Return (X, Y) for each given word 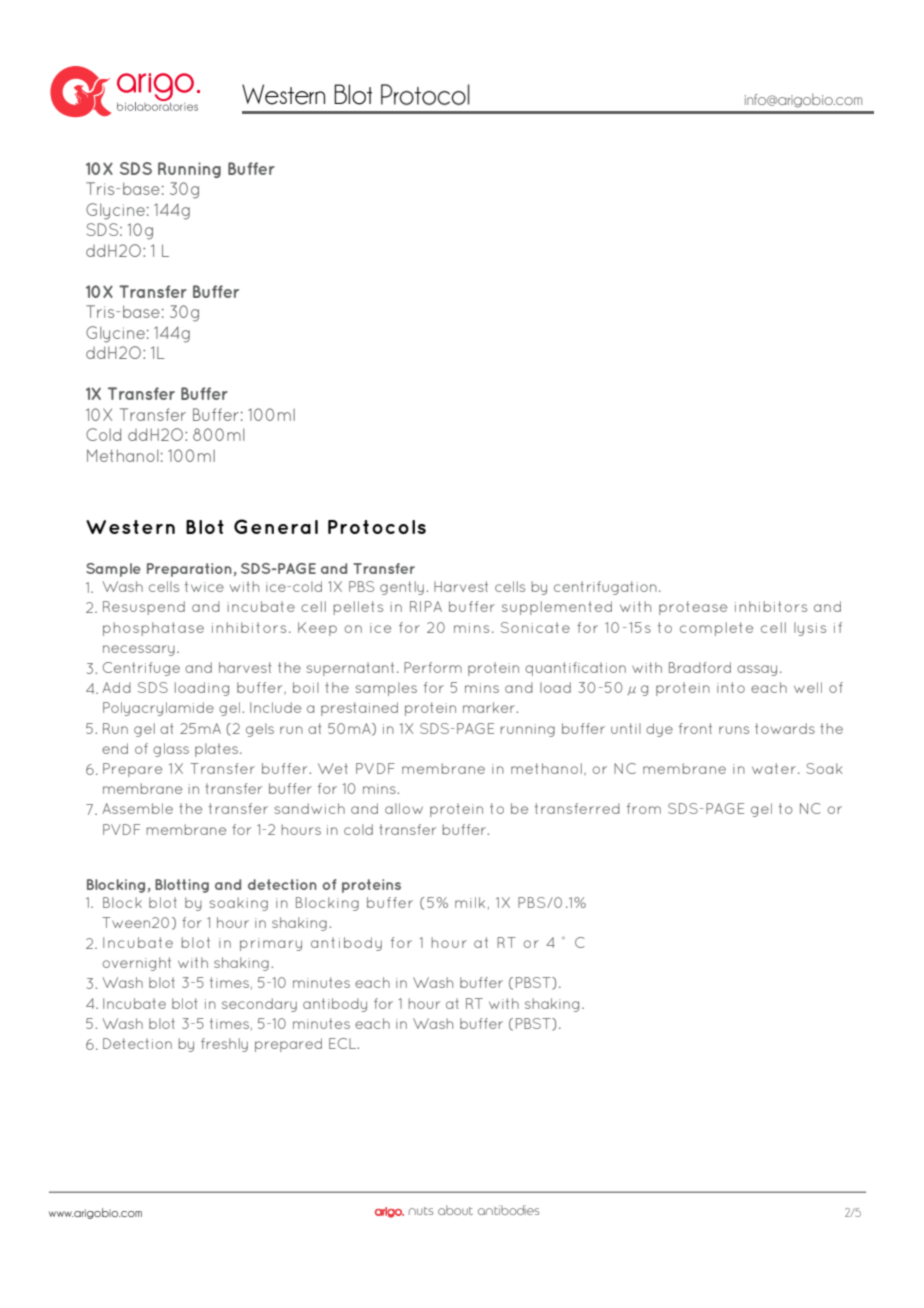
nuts (421, 1211)
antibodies (508, 1210)
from (644, 808)
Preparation (190, 570)
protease (693, 608)
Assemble (137, 808)
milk (470, 902)
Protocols (377, 527)
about (455, 1210)
